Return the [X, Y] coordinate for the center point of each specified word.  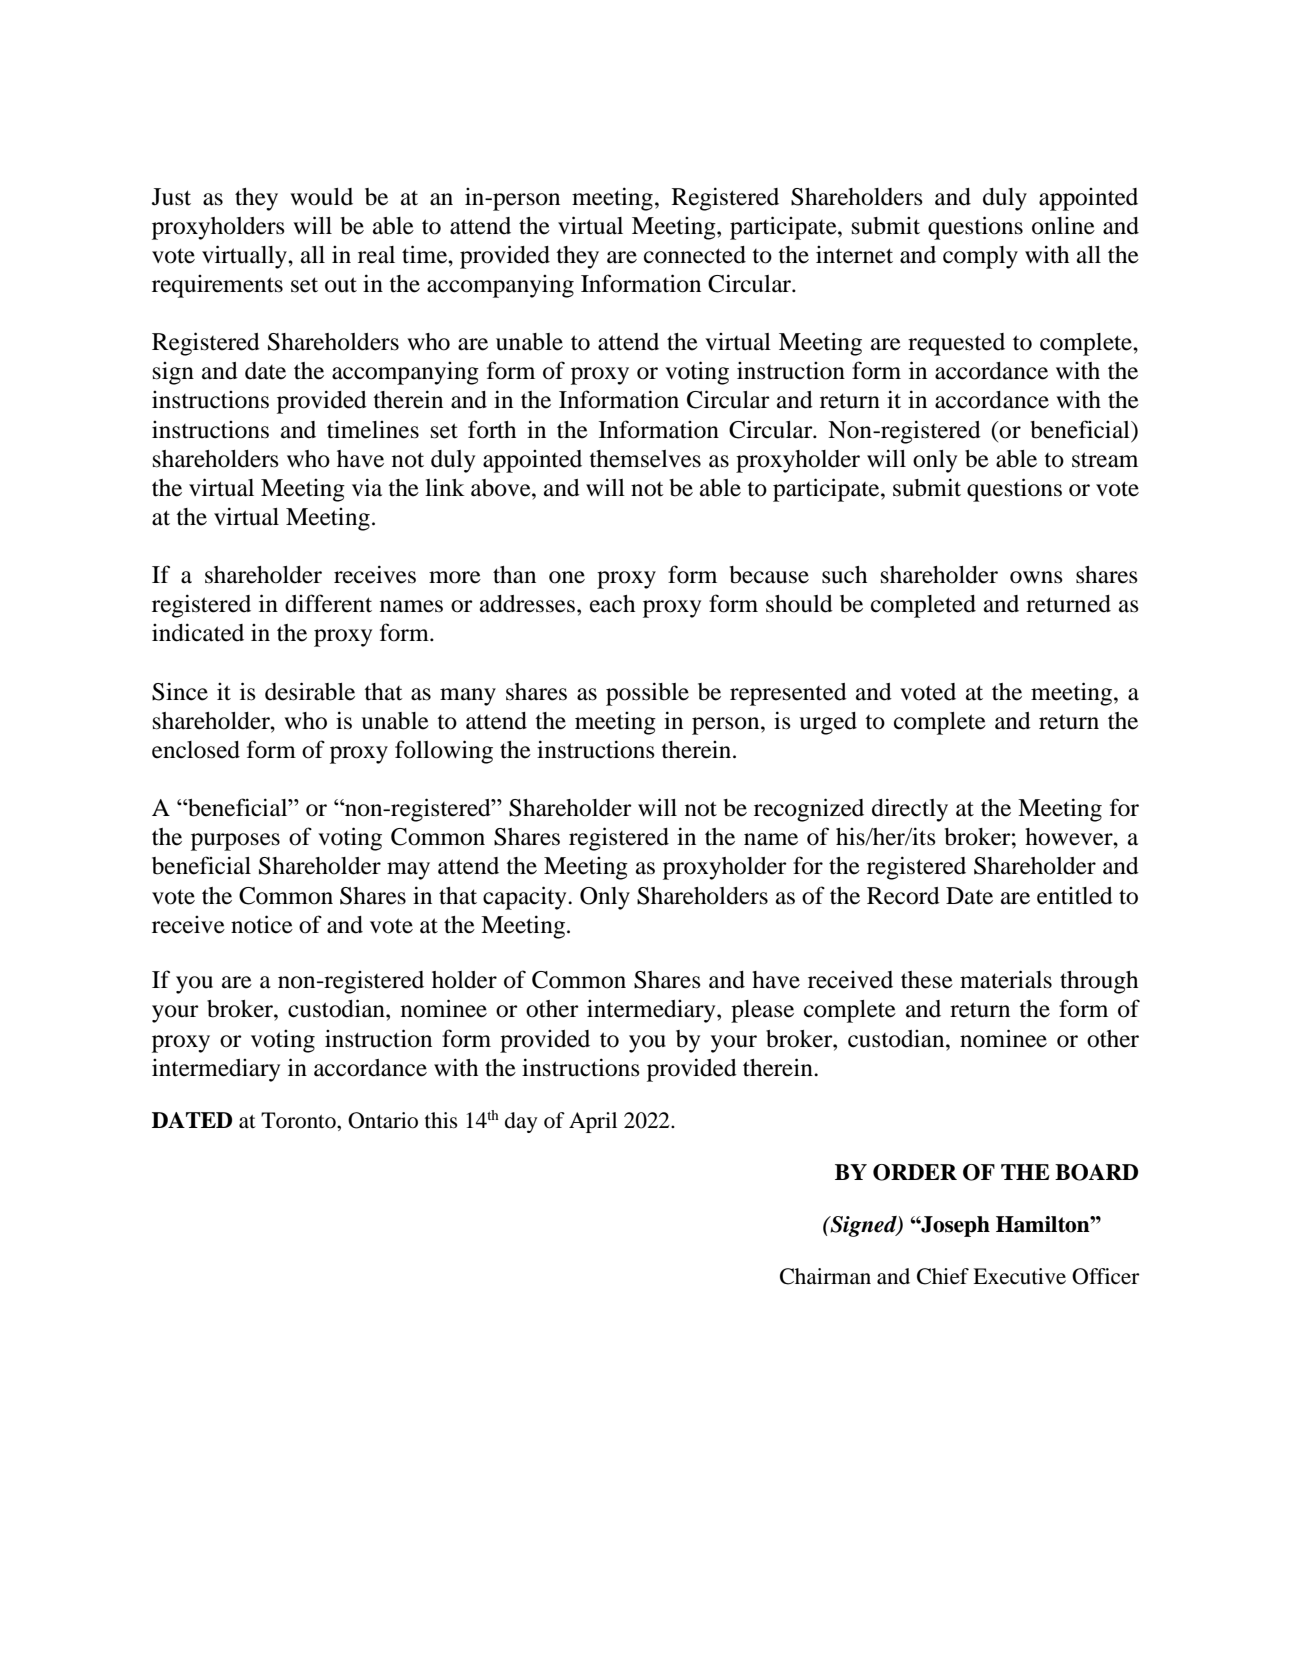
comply [980, 257]
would [321, 197]
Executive [1019, 1276]
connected [695, 255]
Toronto [299, 1120]
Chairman [825, 1276]
